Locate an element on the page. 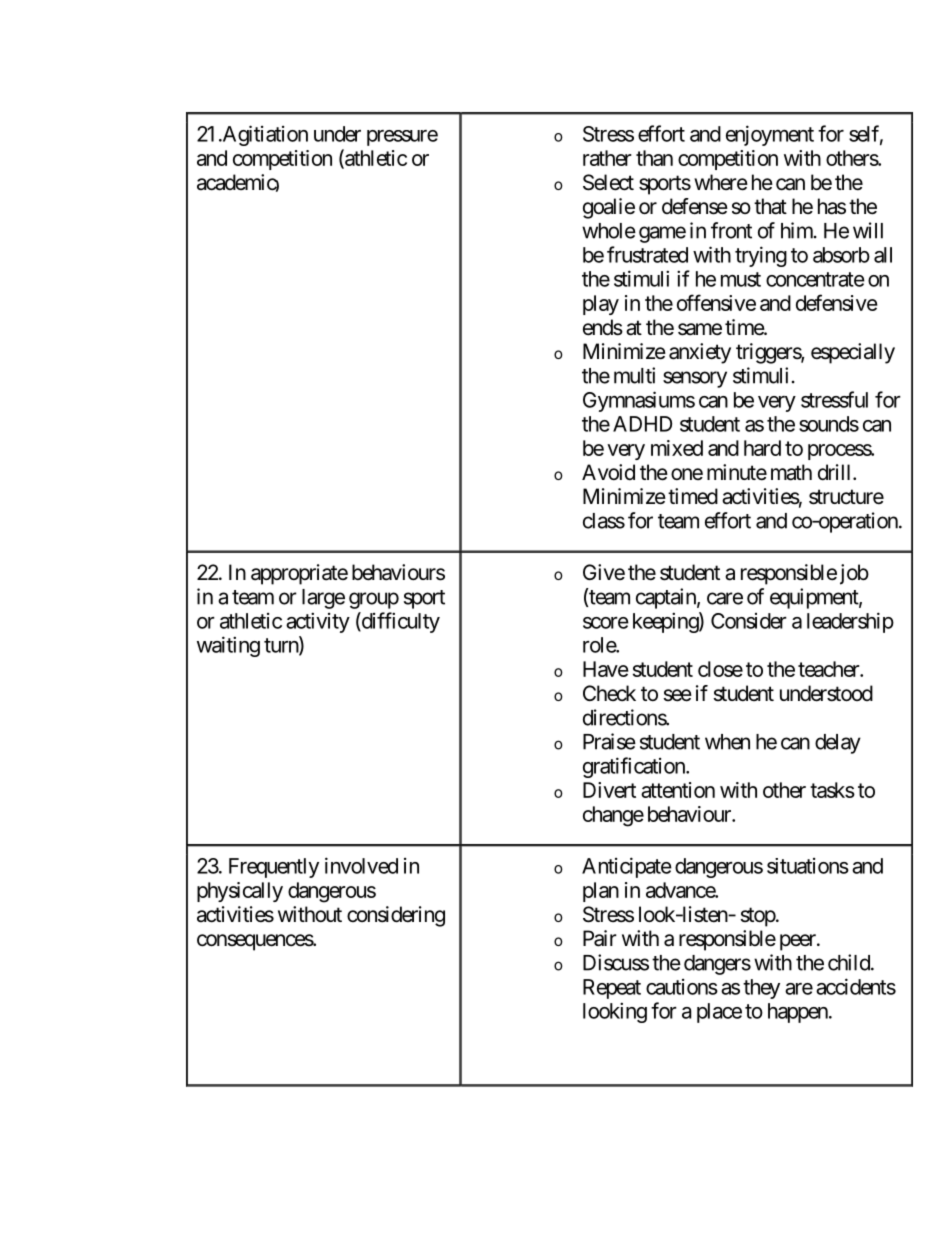 Image resolution: width=952 pixels, height=1233 pixels. enjoyment is located at coordinates (770, 135).
